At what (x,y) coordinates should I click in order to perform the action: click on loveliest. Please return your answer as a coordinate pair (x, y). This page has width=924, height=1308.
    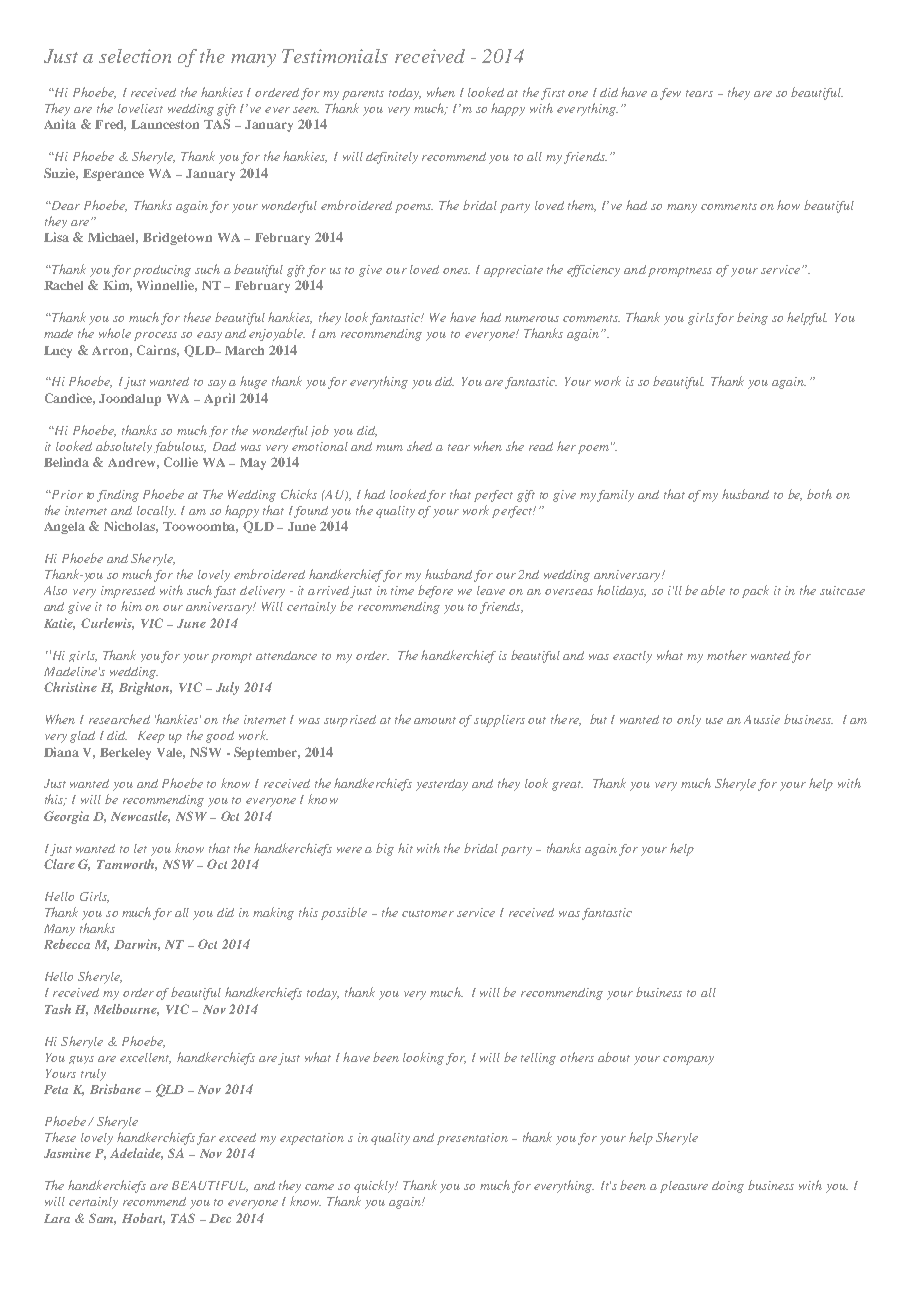
    Looking at the image, I should click on (140, 108).
